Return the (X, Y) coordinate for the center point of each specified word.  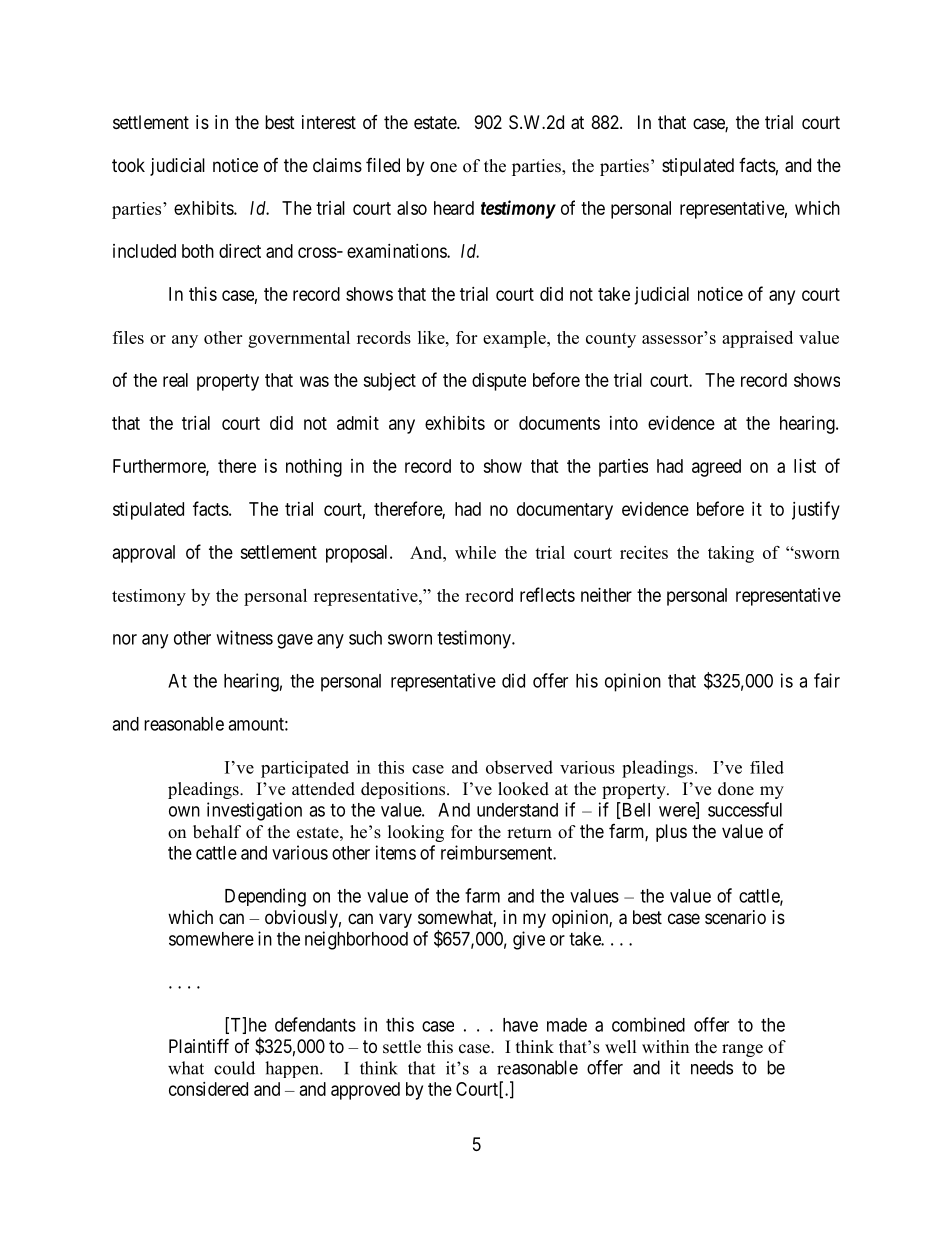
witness (244, 637)
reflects (547, 594)
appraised (757, 339)
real (175, 380)
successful (745, 809)
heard (454, 208)
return (529, 833)
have (520, 1025)
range (742, 1050)
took (128, 165)
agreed (716, 468)
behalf (217, 832)
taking (731, 554)
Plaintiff (199, 1046)
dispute (499, 382)
